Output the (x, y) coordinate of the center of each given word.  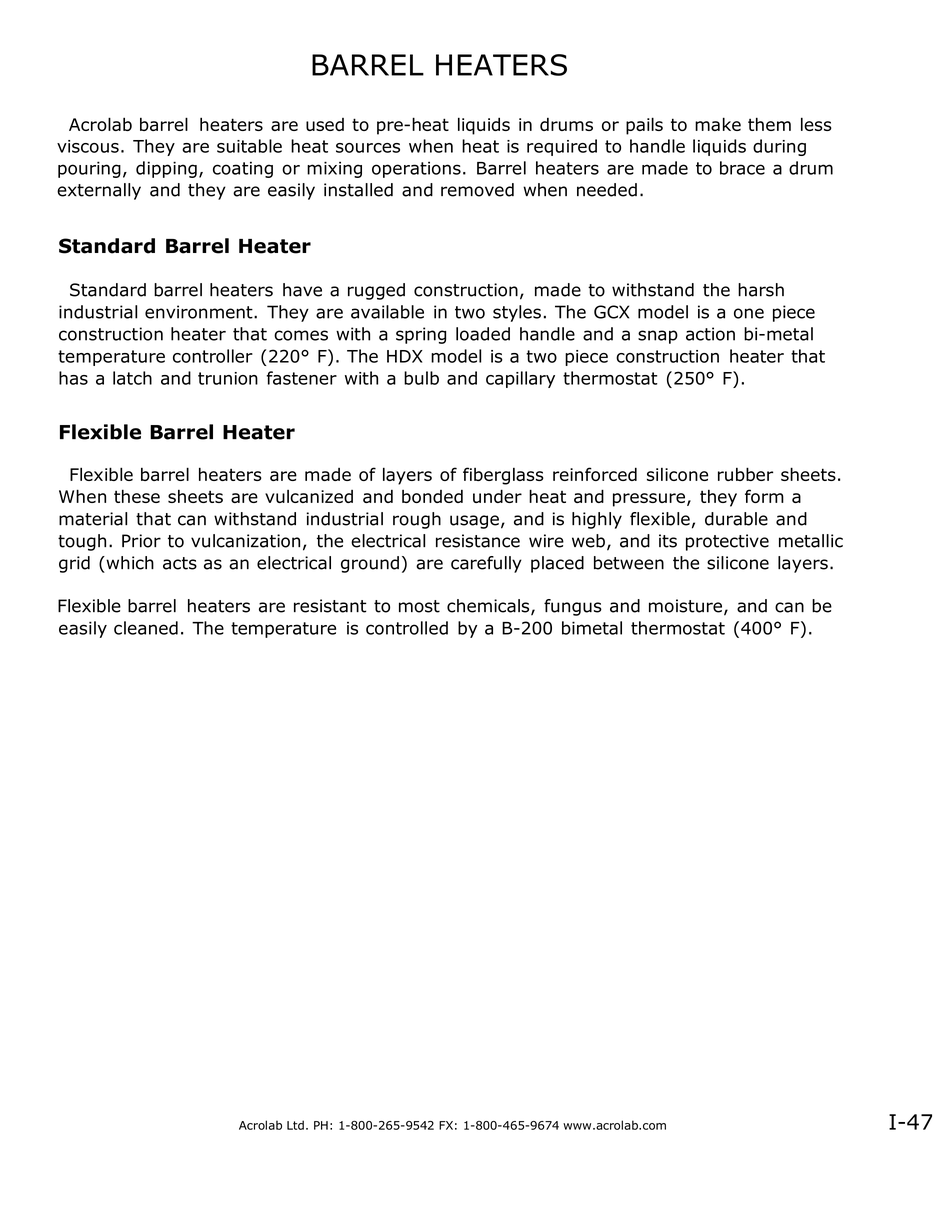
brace (742, 168)
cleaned (146, 628)
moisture (687, 607)
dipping (166, 169)
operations (416, 169)
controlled (407, 628)
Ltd (295, 1125)
